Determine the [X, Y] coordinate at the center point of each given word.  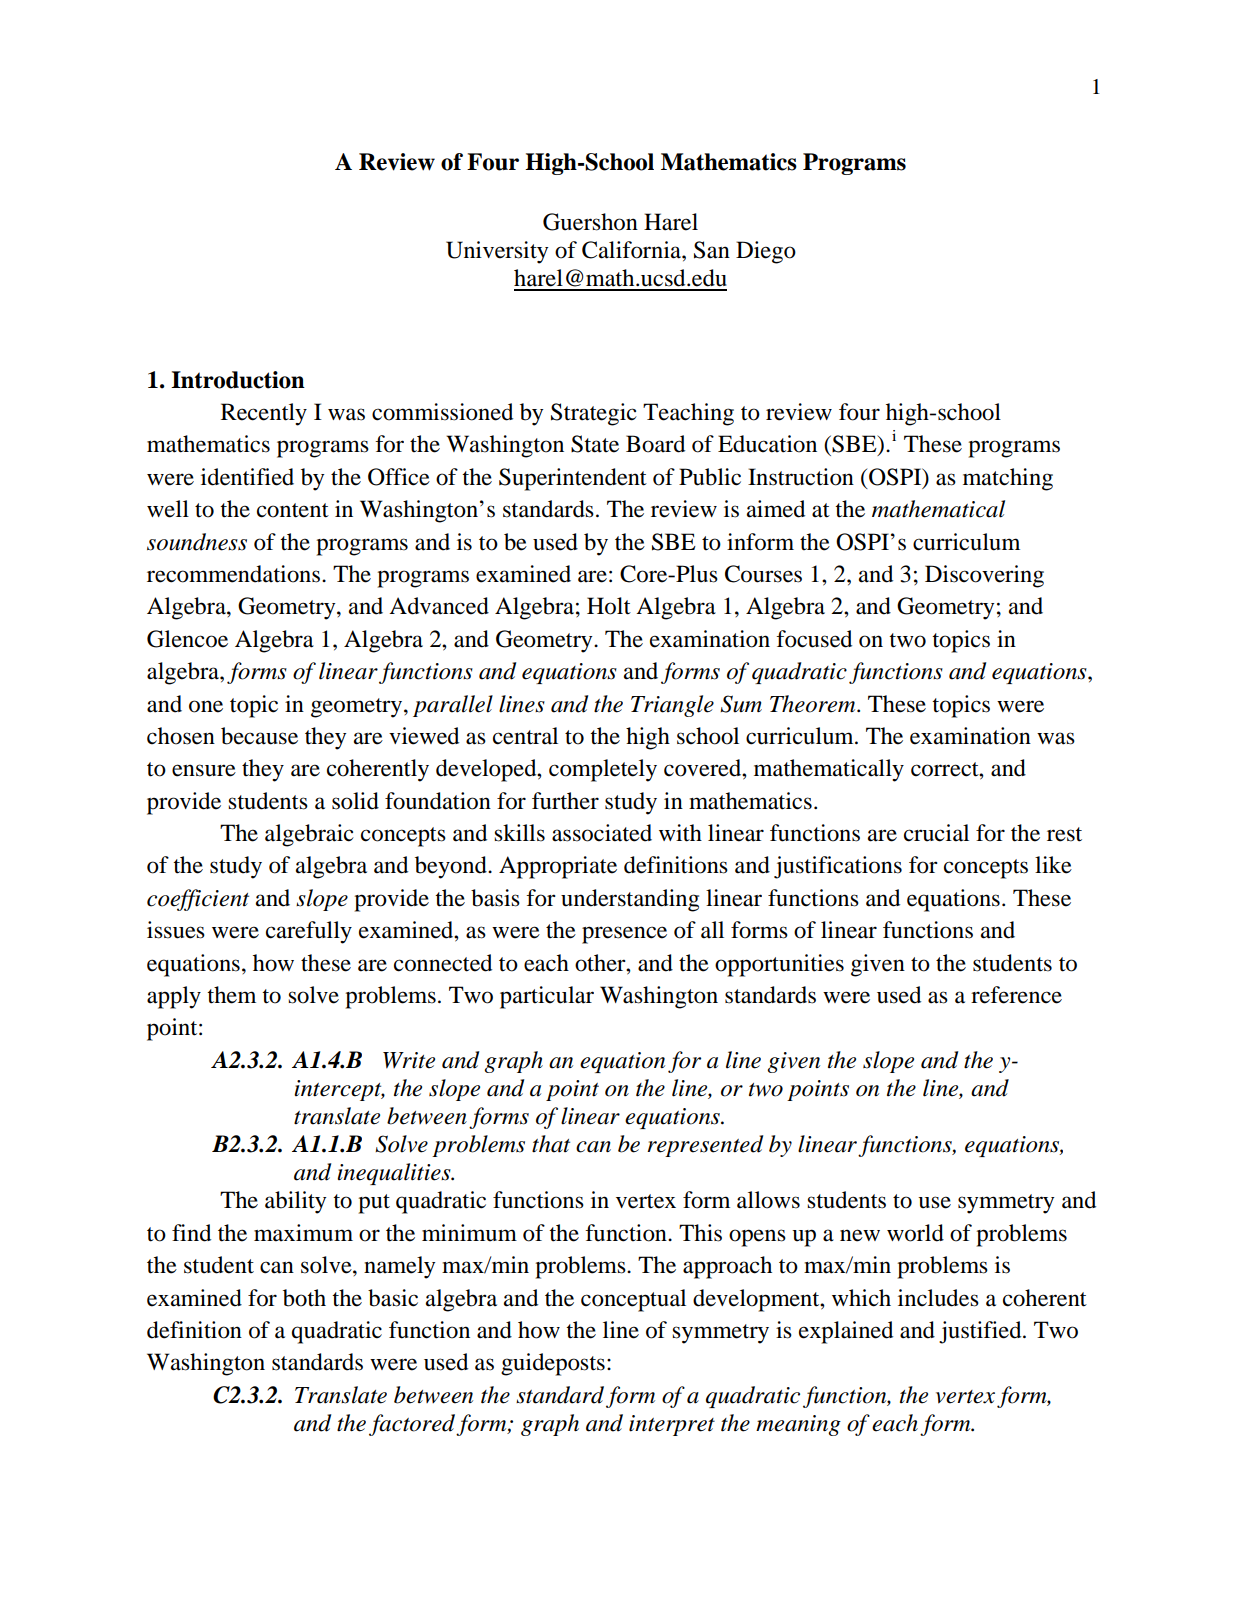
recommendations [235, 574]
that [551, 1144]
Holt [609, 606]
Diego [766, 252]
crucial [936, 833]
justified [981, 1332]
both [304, 1298]
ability [295, 1202]
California [632, 250]
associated [602, 833]
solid [355, 801]
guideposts [553, 1364]
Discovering [984, 576]
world [915, 1233]
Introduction [238, 380]
